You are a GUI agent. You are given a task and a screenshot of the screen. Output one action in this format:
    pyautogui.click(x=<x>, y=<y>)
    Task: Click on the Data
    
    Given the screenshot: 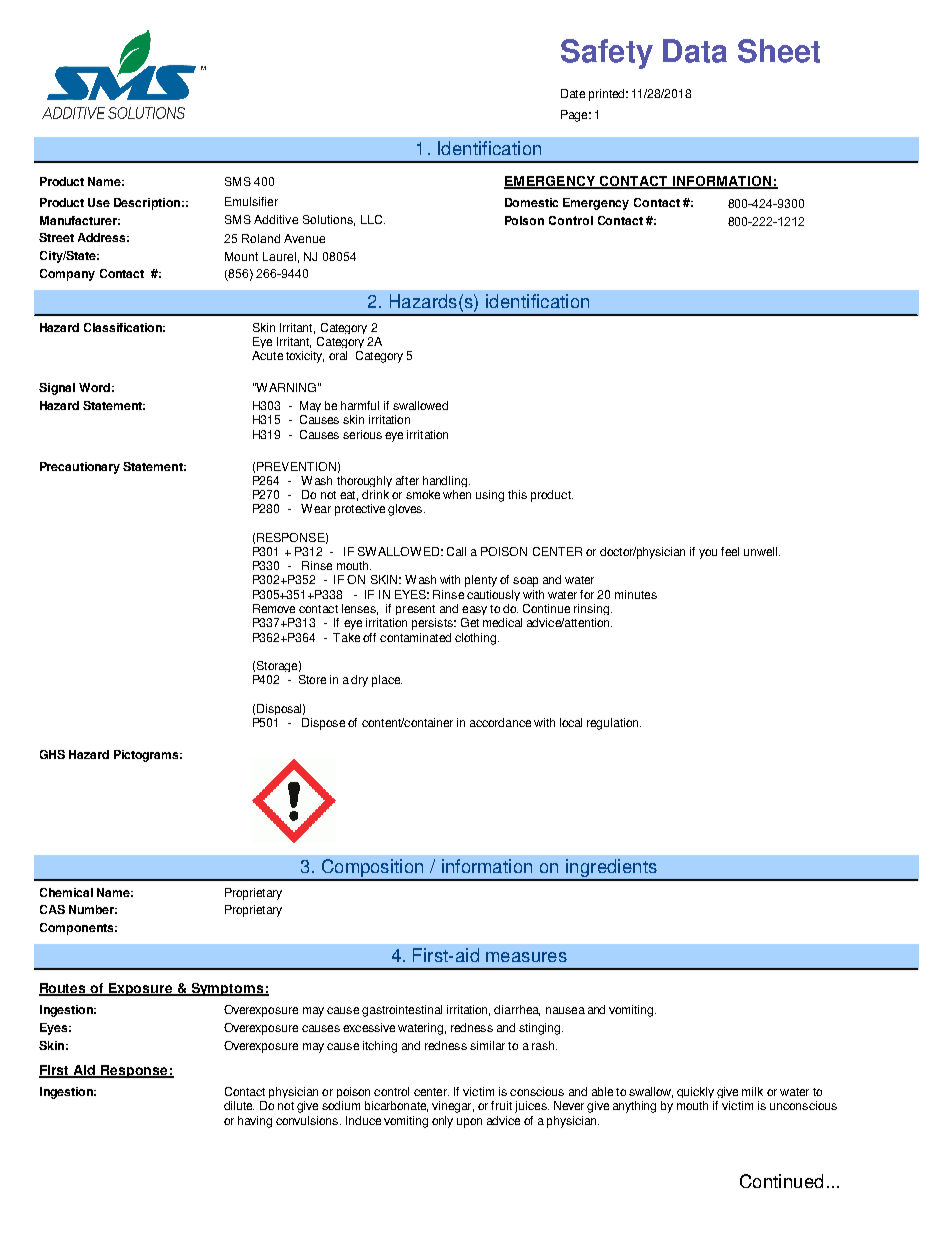 What is the action you would take?
    pyautogui.click(x=695, y=51)
